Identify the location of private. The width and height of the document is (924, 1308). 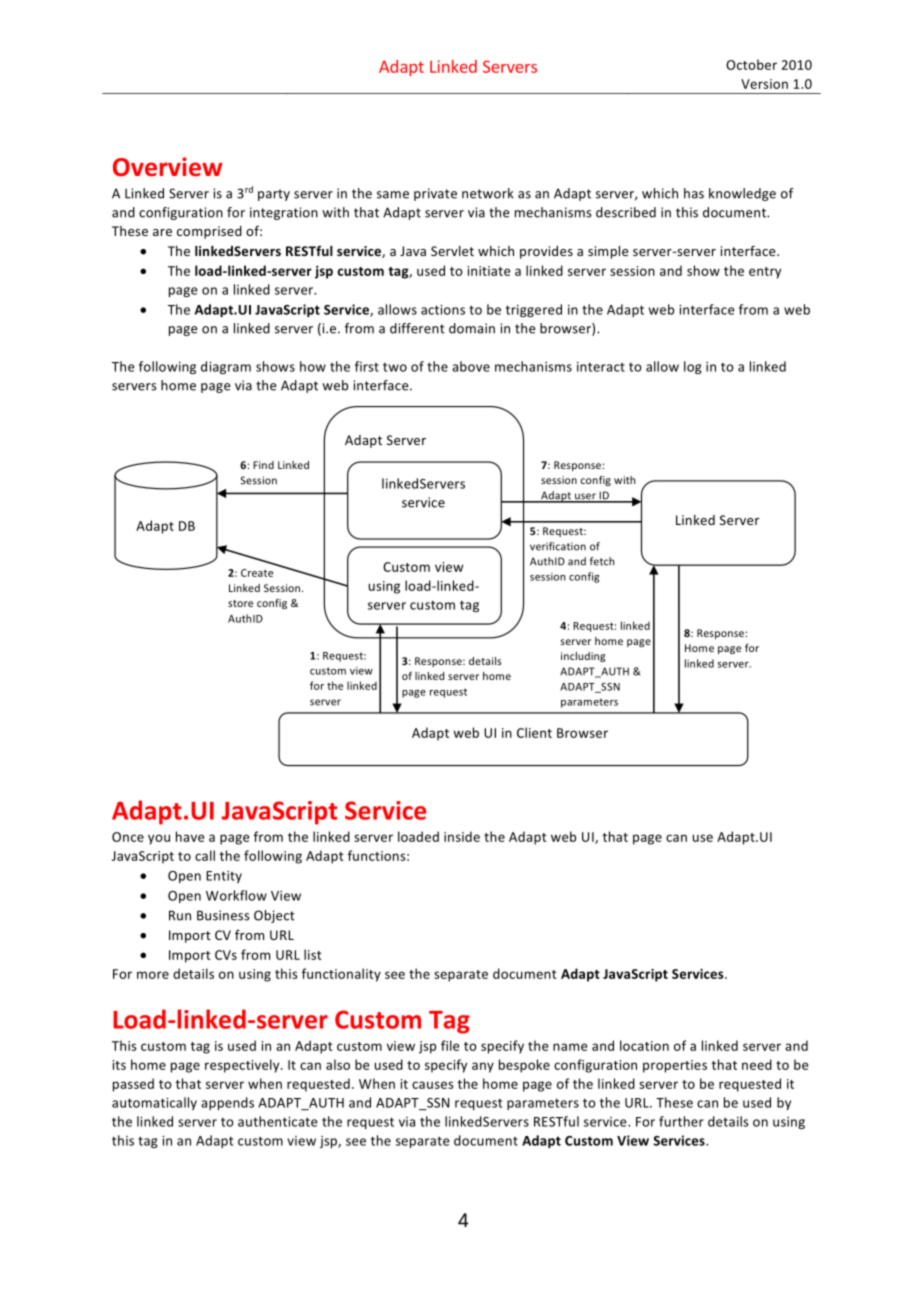
(435, 194).
